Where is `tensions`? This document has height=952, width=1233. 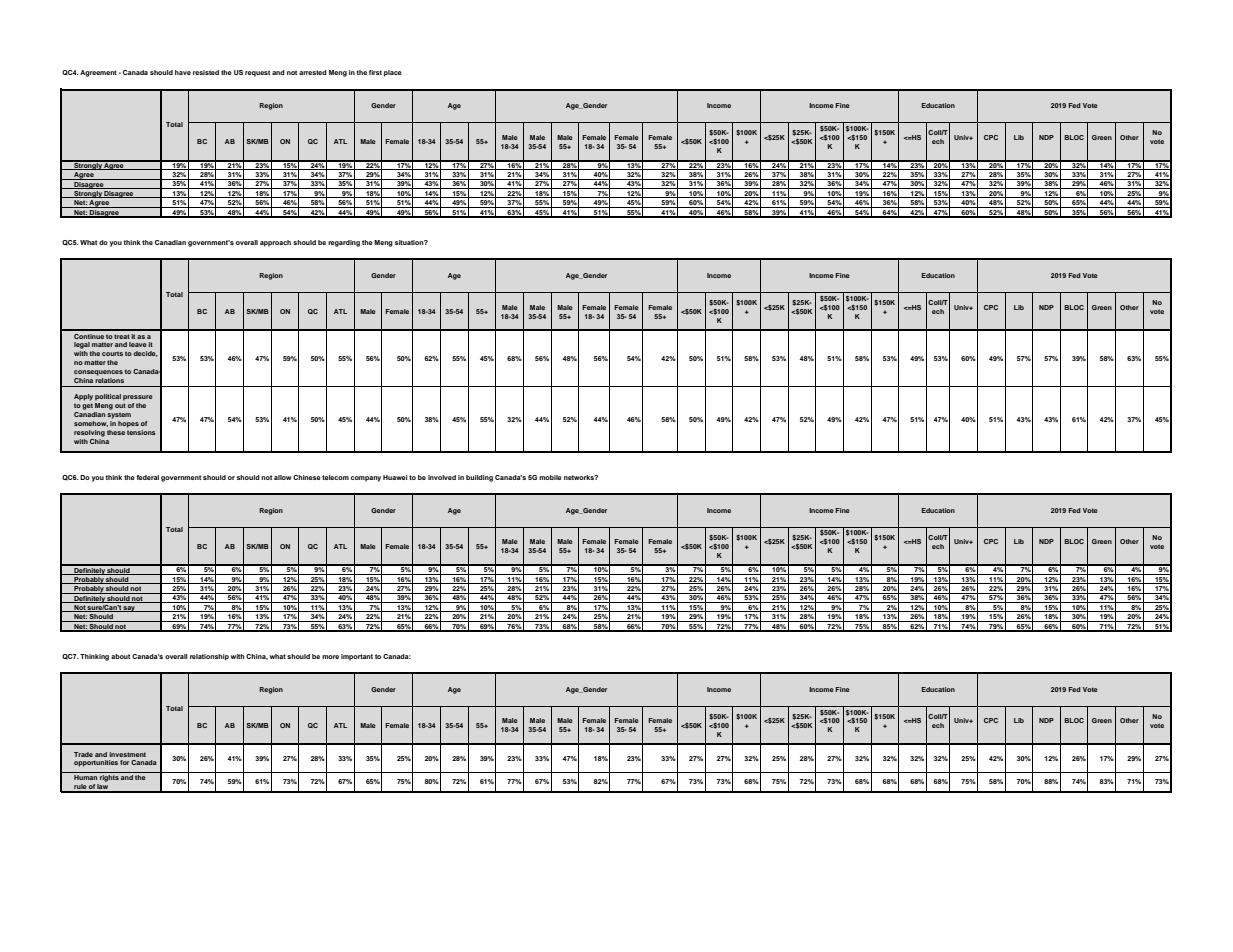
tensions is located at coordinates (141, 432).
